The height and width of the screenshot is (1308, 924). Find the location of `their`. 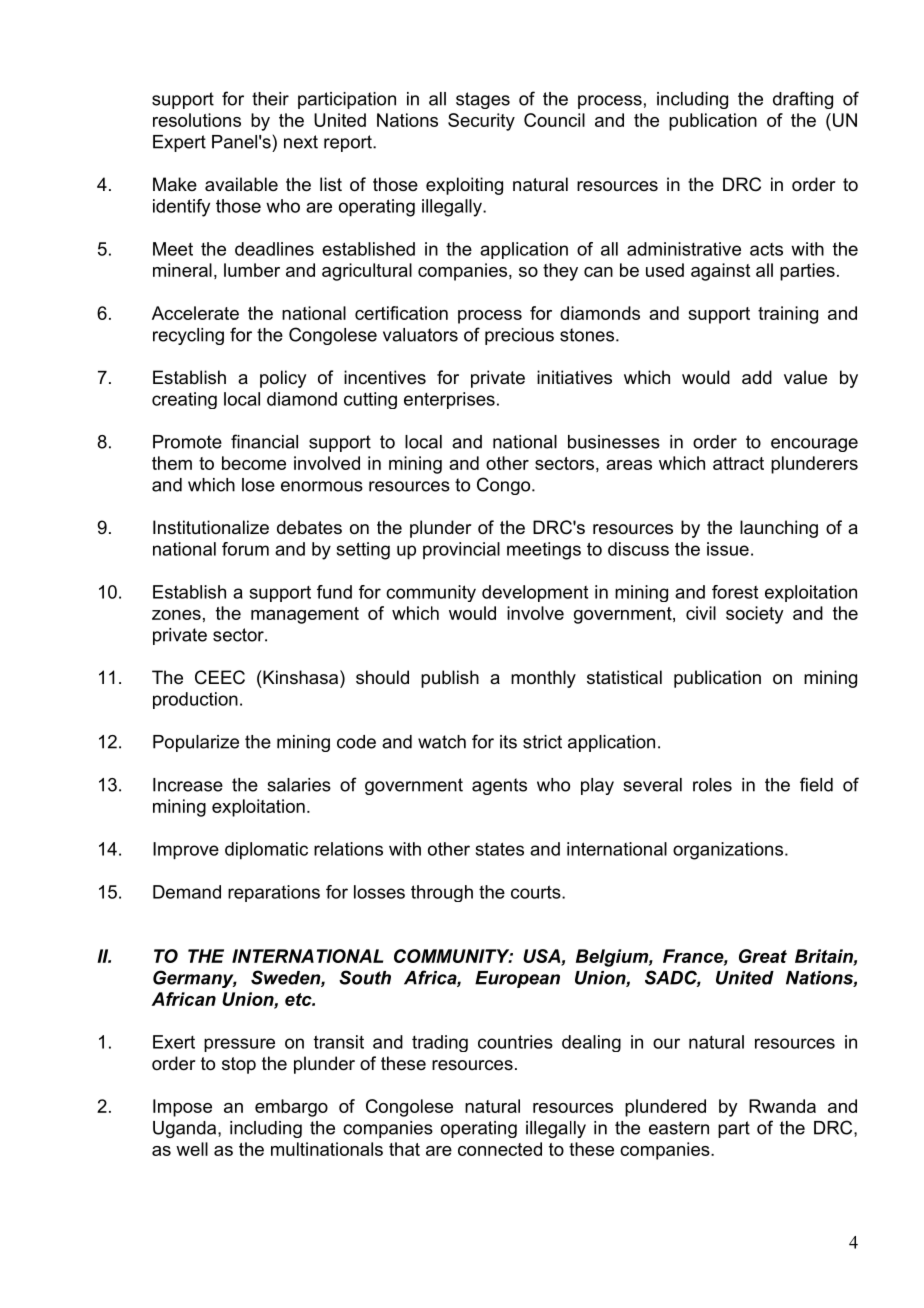

their is located at coordinates (270, 99).
